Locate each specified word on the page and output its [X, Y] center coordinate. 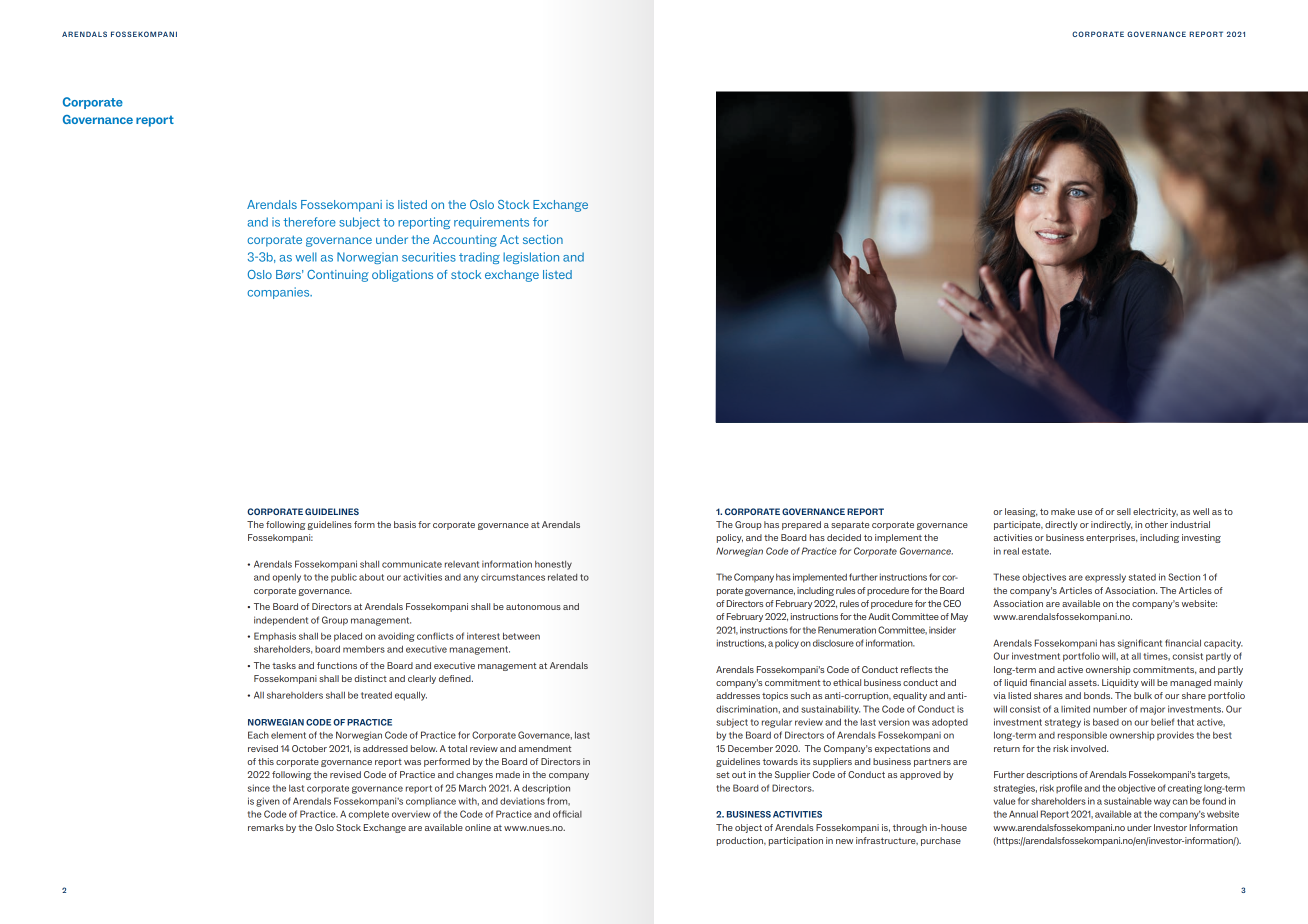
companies [279, 293]
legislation [531, 258]
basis [405, 524]
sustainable [1128, 801]
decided [844, 537]
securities [429, 257]
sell [1124, 511]
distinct [370, 678]
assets [1084, 683]
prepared [801, 525]
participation [796, 841]
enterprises [1111, 538]
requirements [491, 223]
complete [368, 815]
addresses [738, 695]
